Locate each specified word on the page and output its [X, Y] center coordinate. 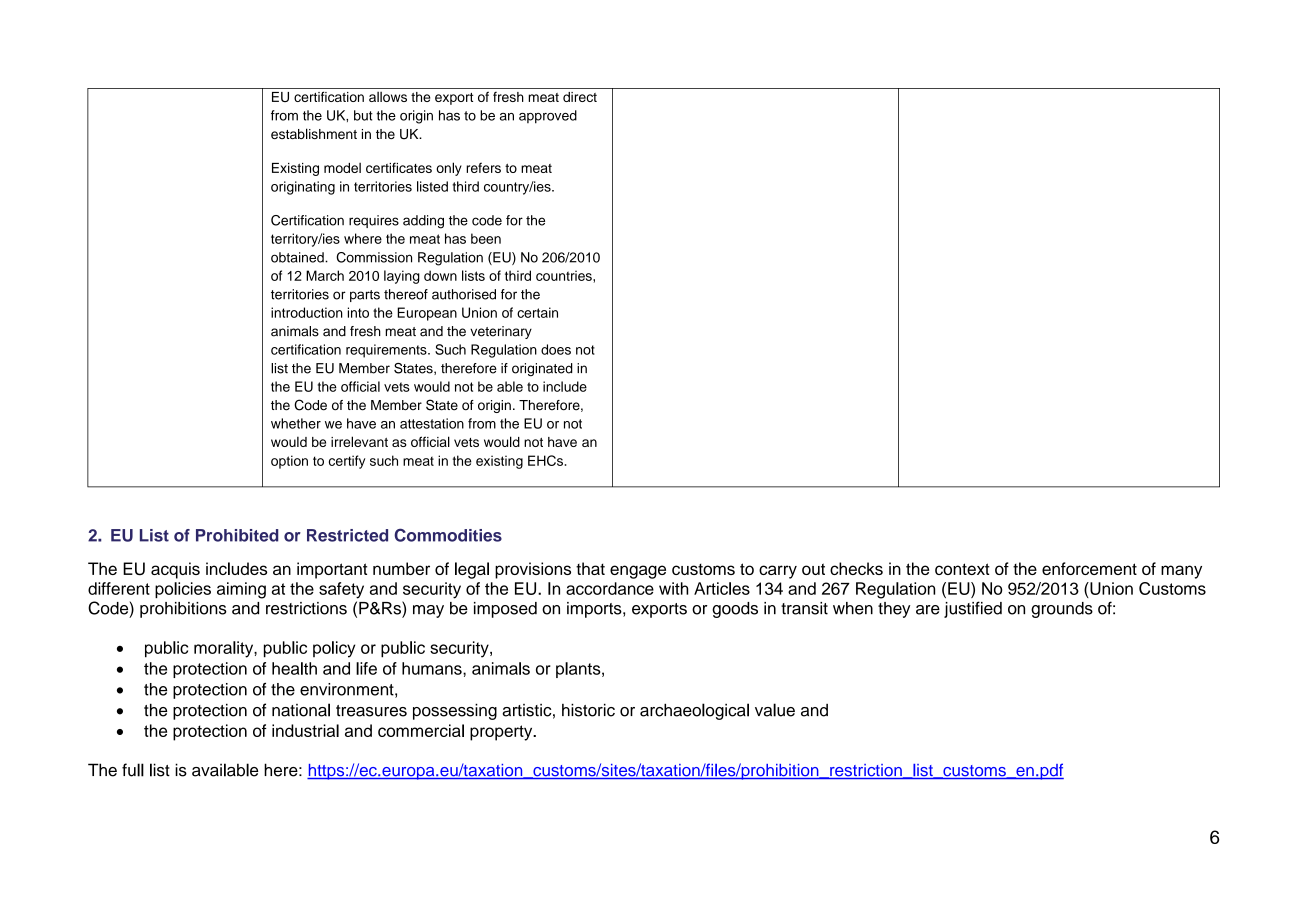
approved [548, 117]
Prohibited [237, 535]
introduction [307, 312]
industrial [305, 730]
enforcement [1089, 568]
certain [537, 312]
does [556, 349]
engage [638, 572]
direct [580, 97]
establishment [314, 133]
